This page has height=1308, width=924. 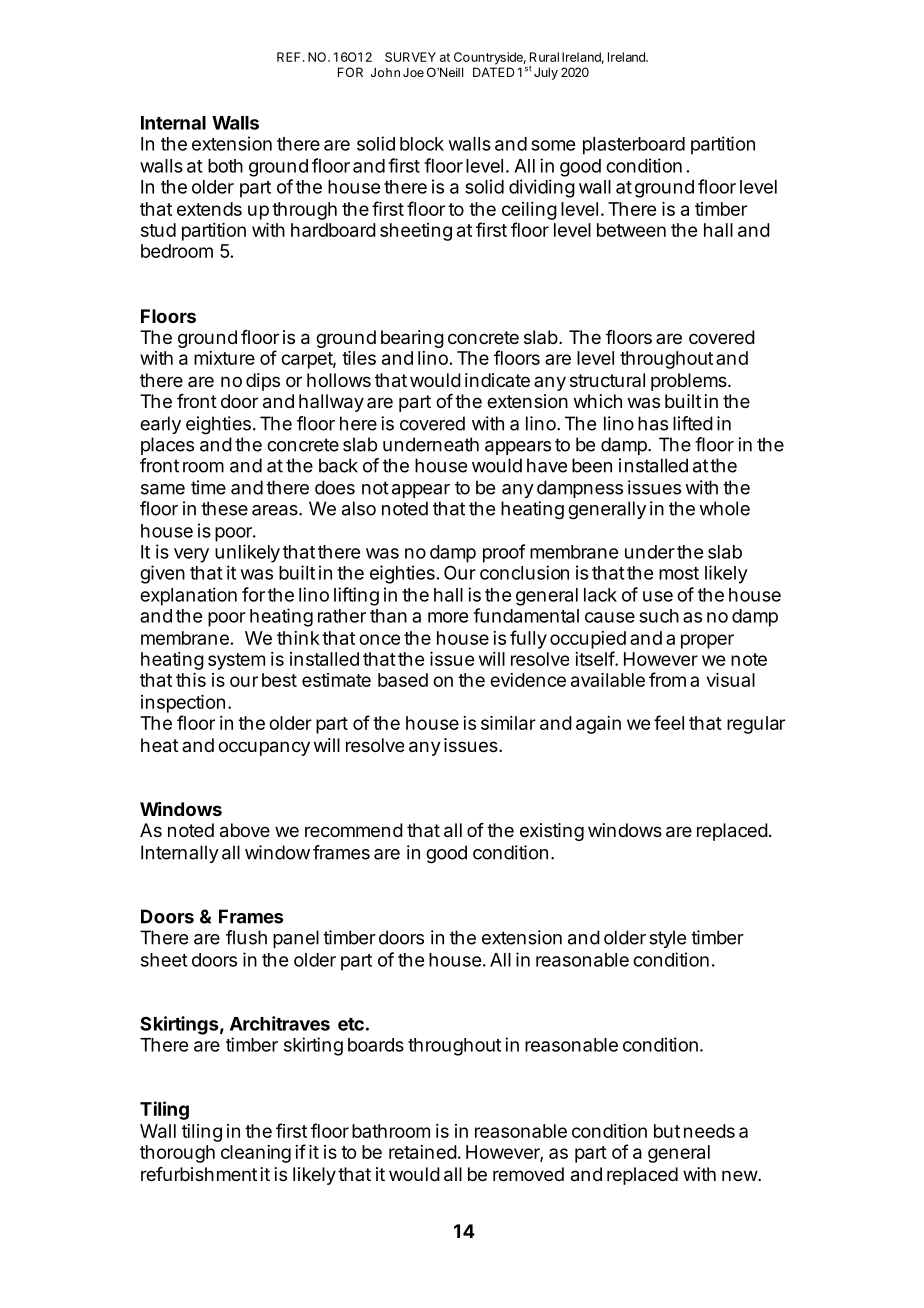 What do you see at coordinates (504, 553) in the page?
I see `proof` at bounding box center [504, 553].
